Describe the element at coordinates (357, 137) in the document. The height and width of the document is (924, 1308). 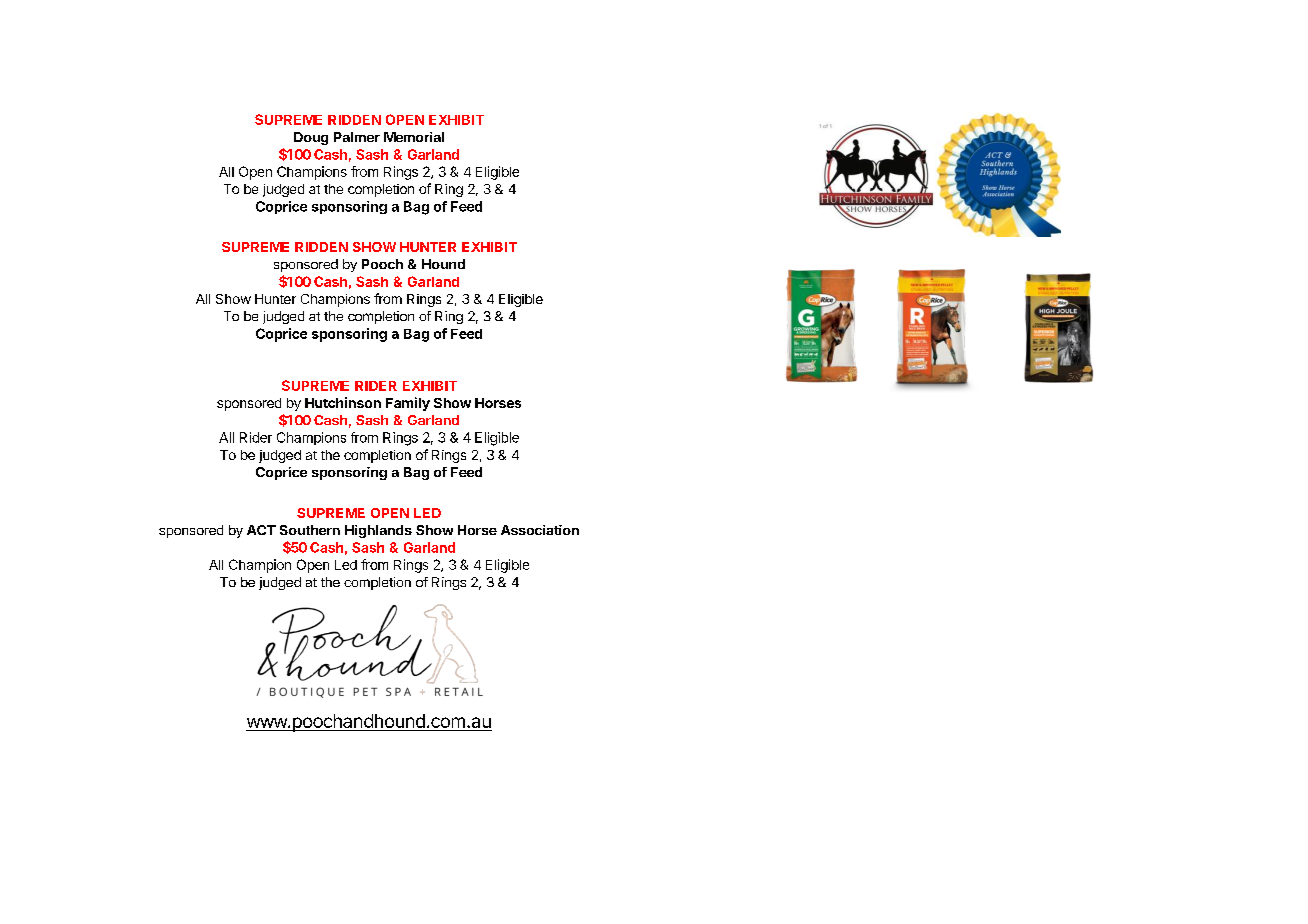
I see `Palmer` at that location.
